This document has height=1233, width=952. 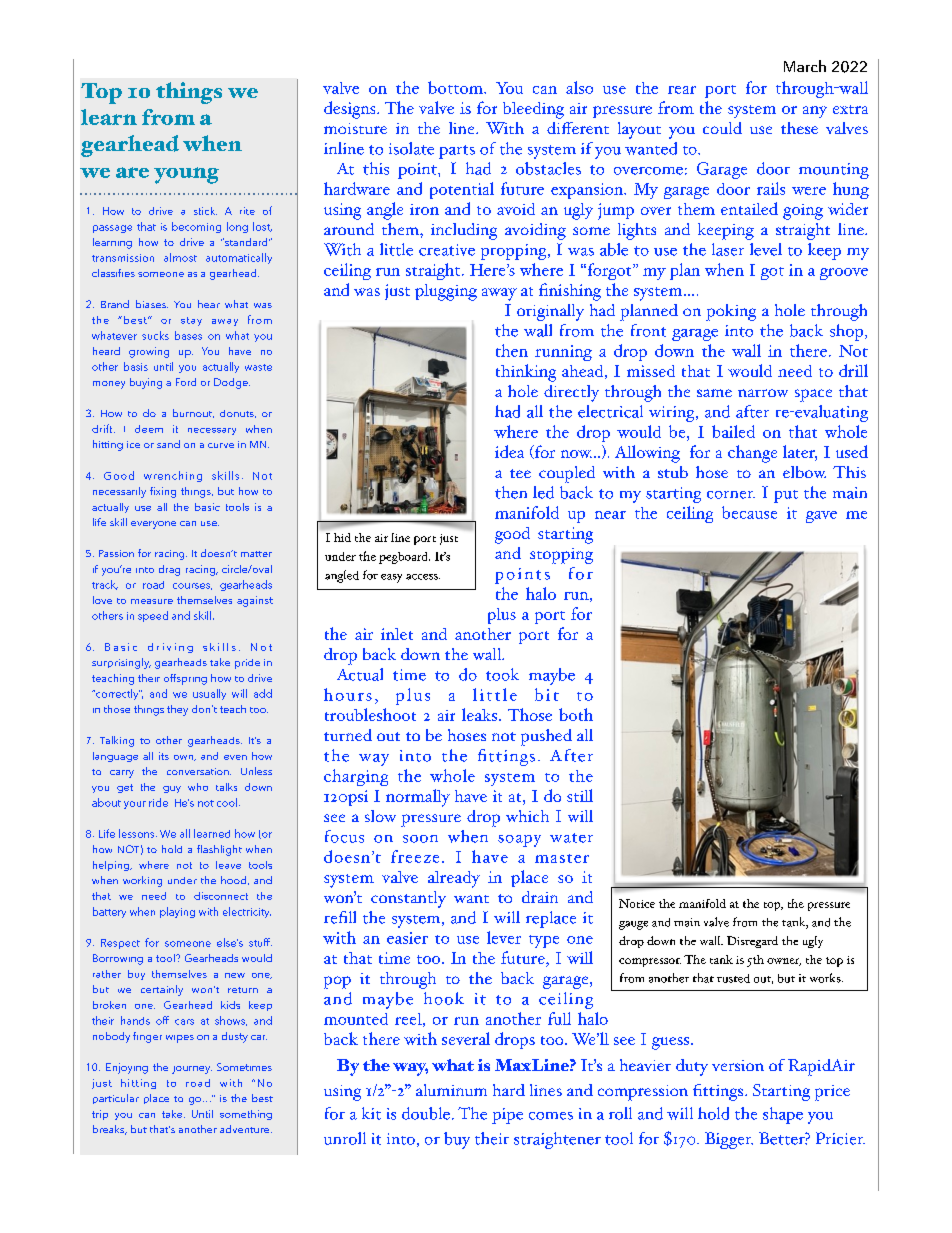 I want to click on access, so click(x=423, y=577).
